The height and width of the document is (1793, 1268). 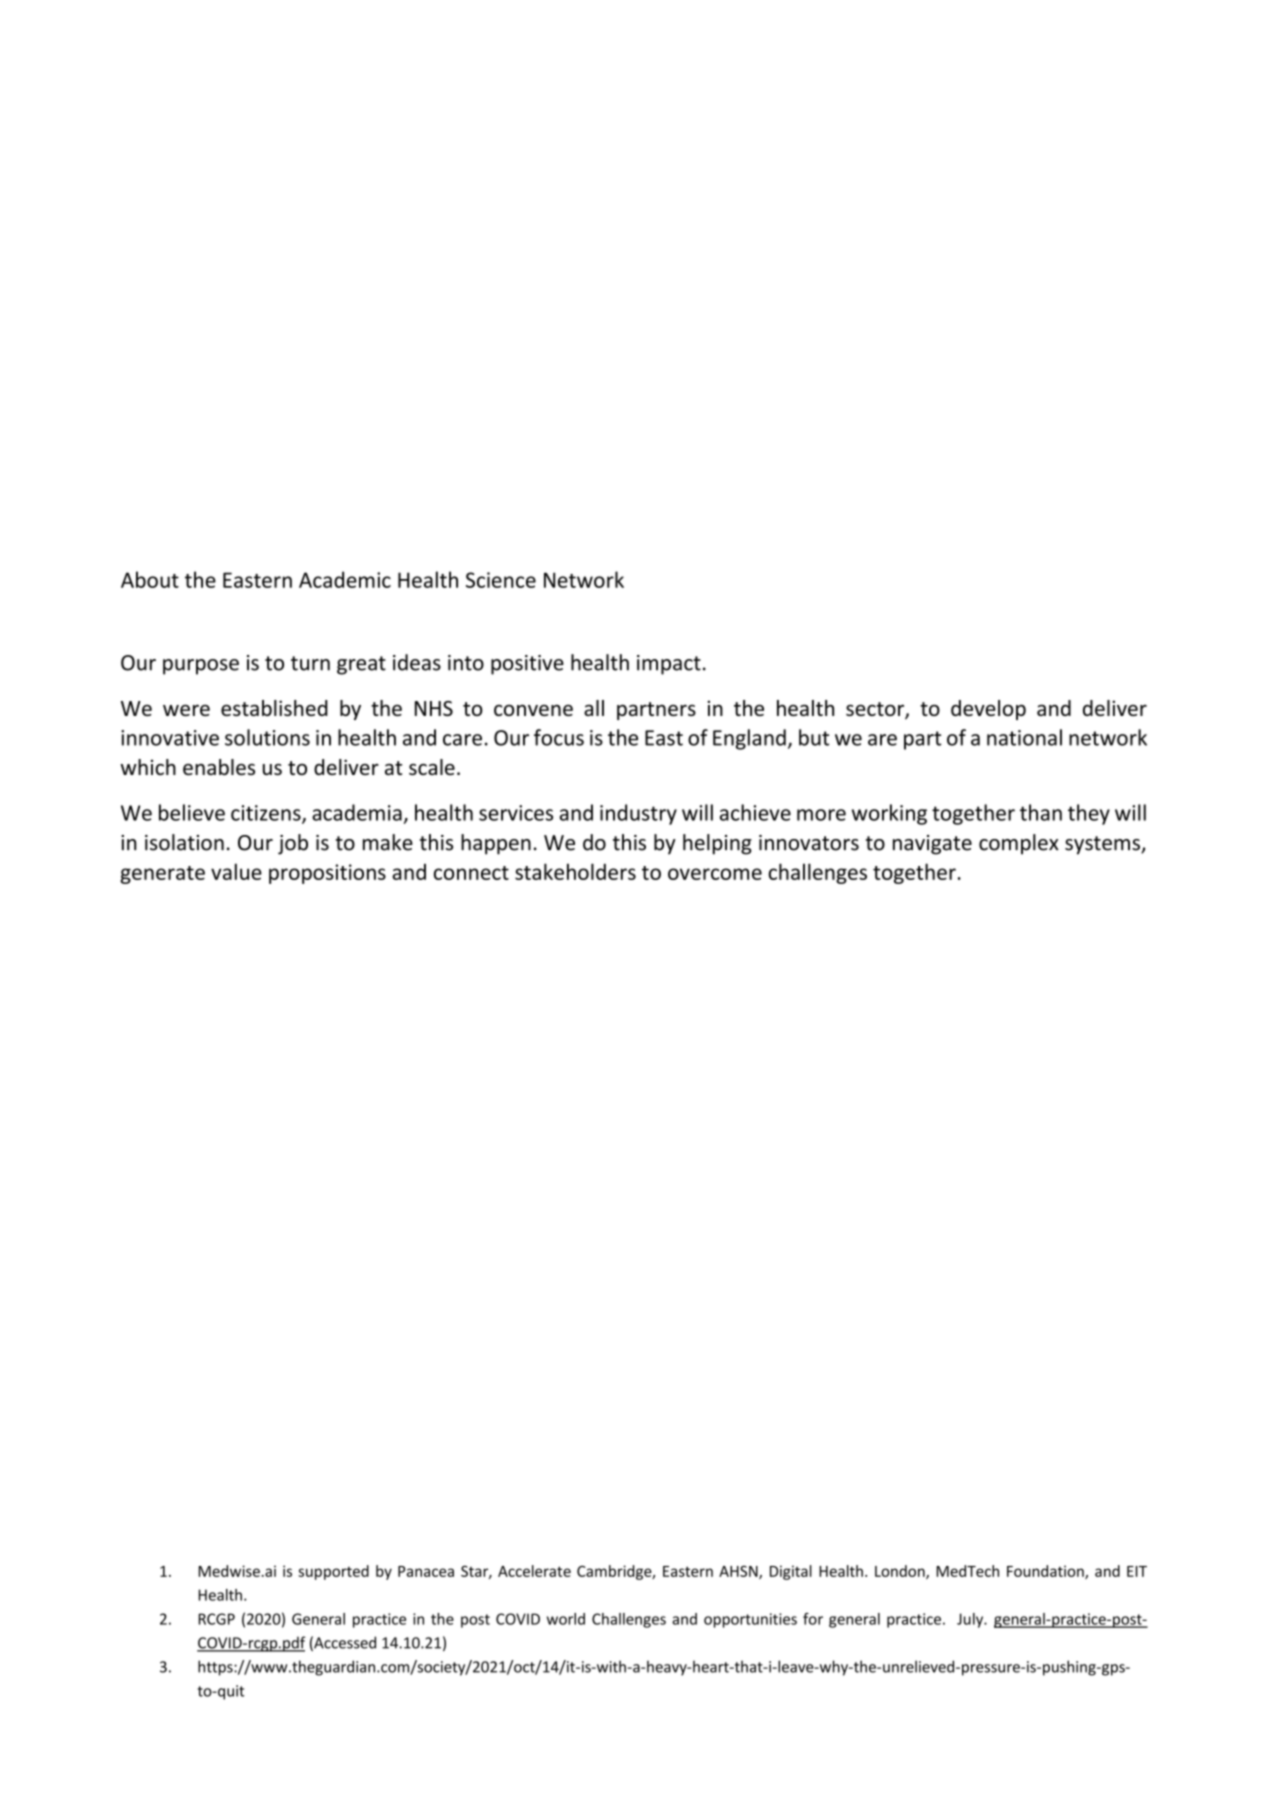 I want to click on supported, so click(x=333, y=1572).
